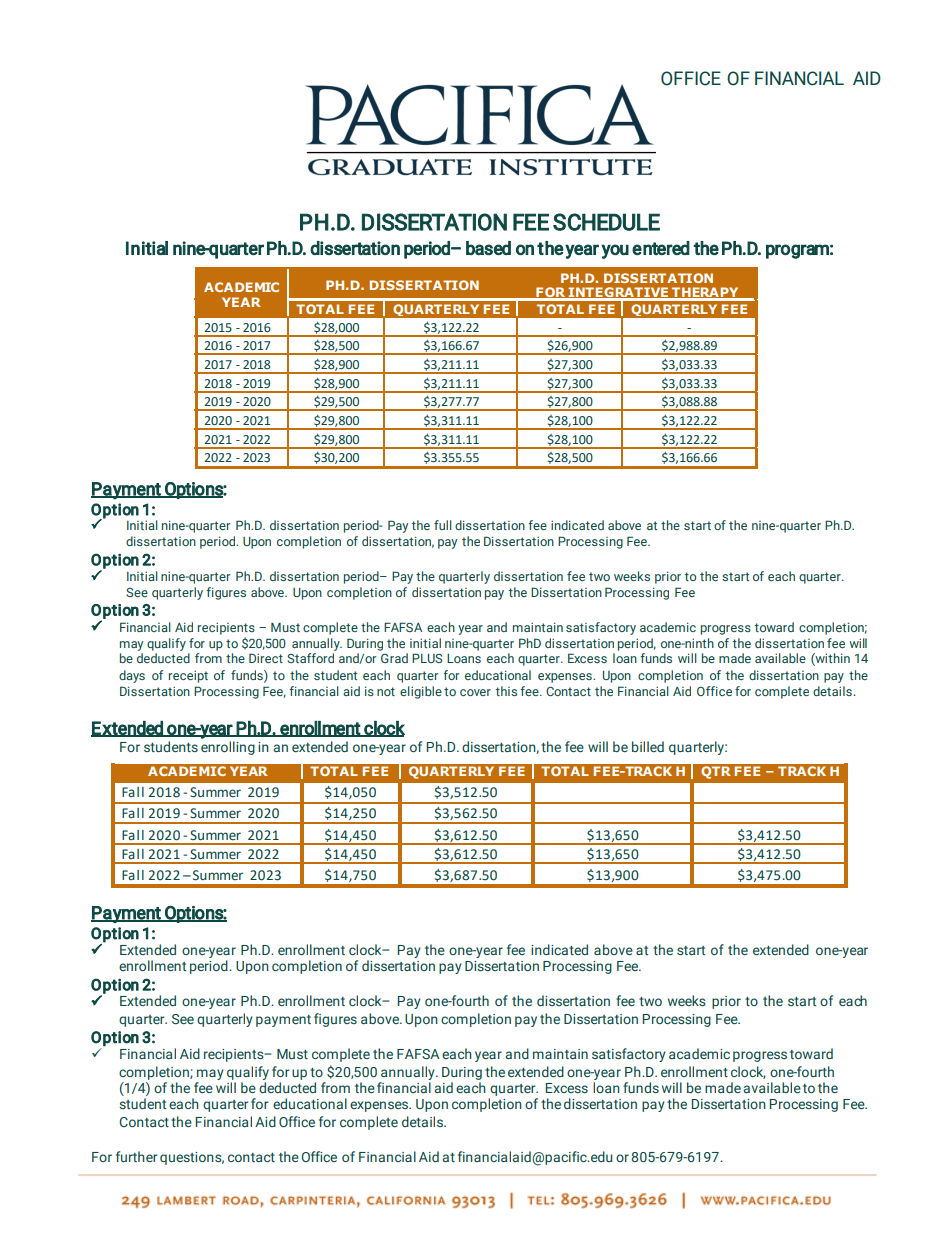 This document has height=1233, width=952. I want to click on based, so click(488, 248).
